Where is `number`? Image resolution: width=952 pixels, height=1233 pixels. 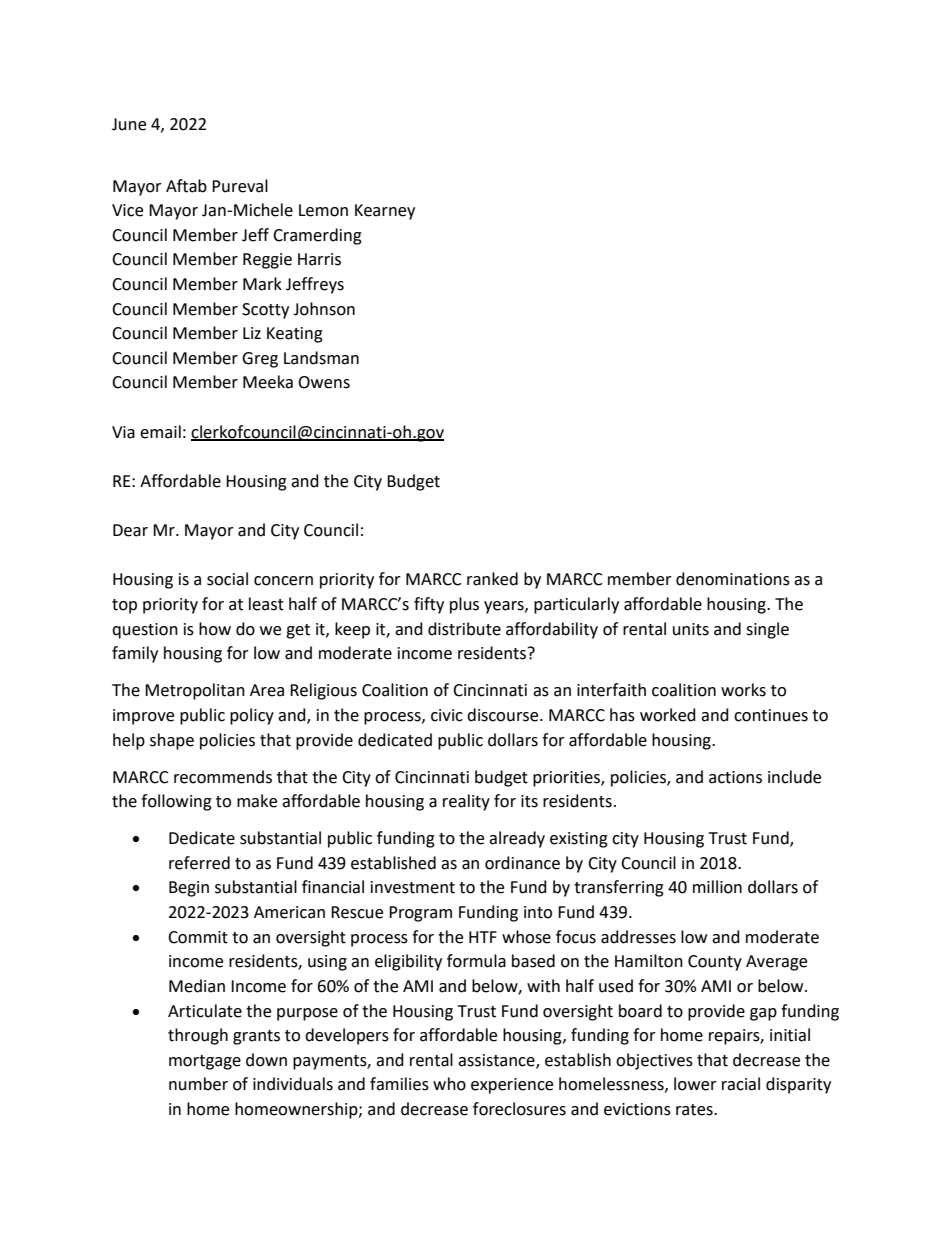 number is located at coordinates (198, 1084).
